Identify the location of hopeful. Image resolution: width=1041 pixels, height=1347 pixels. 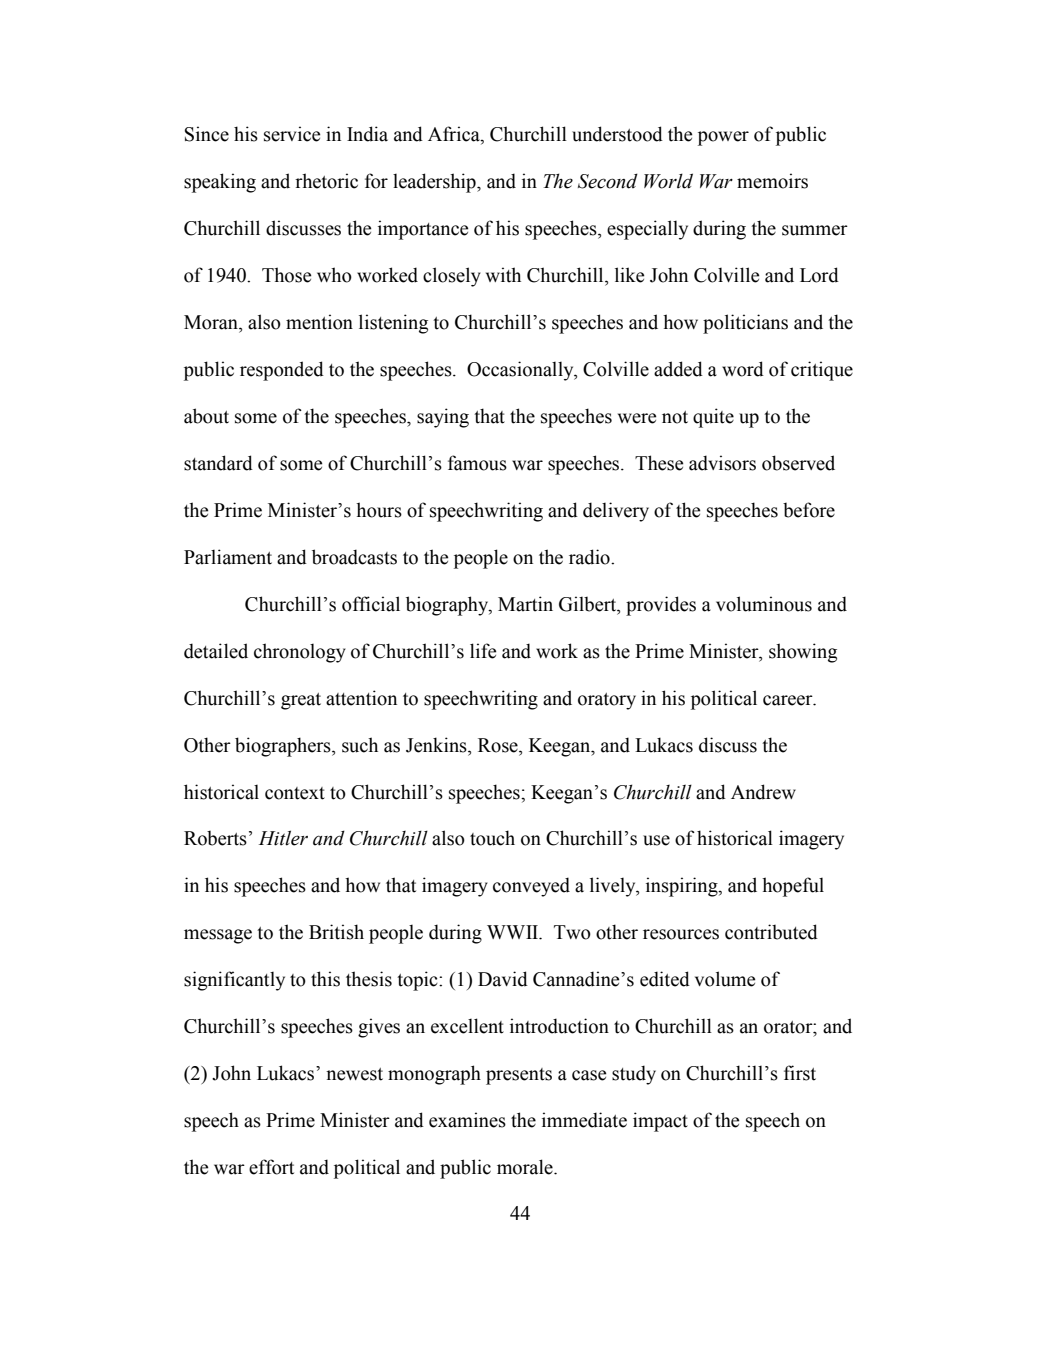
(793, 887).
